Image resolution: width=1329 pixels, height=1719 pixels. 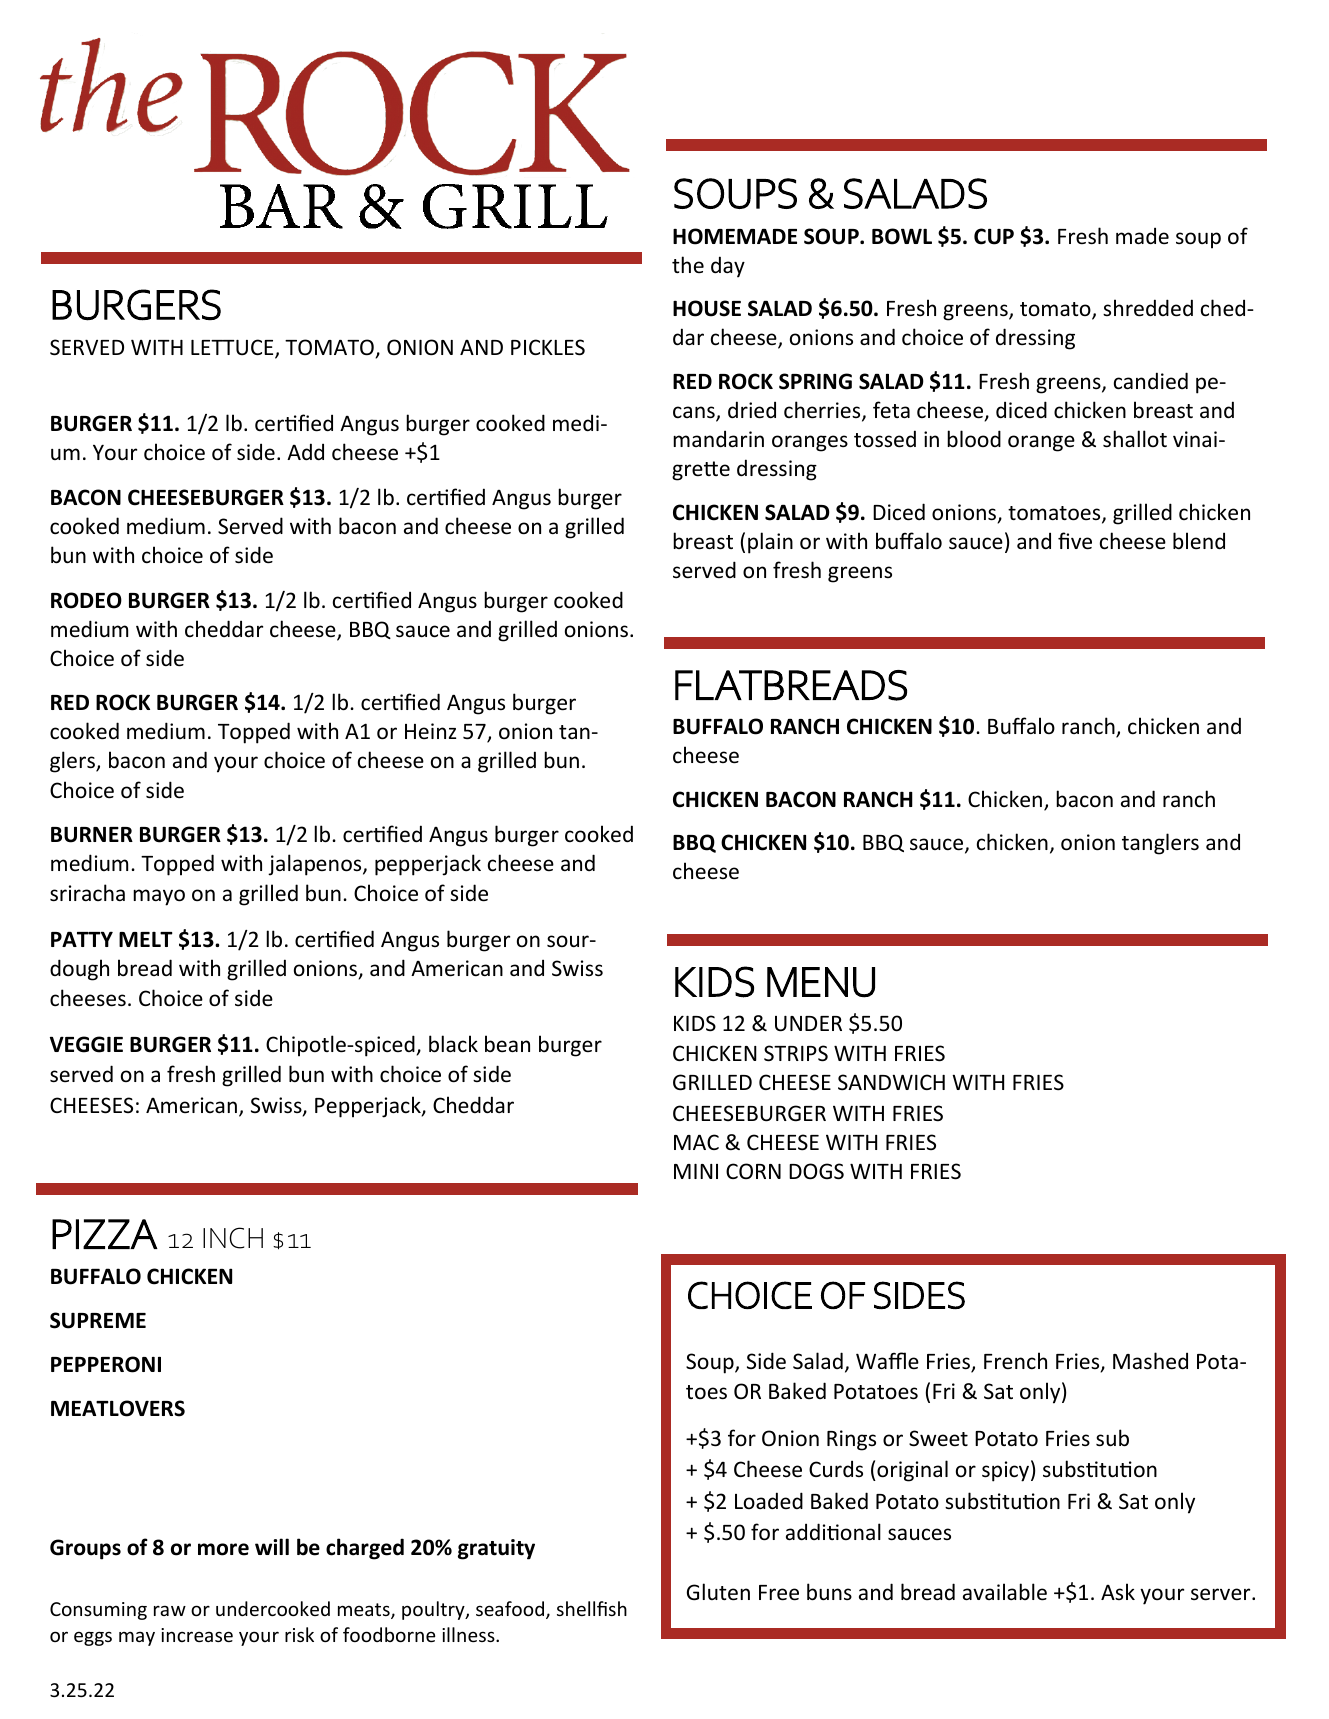 What do you see at coordinates (1148, 308) in the document?
I see `shredded` at bounding box center [1148, 308].
